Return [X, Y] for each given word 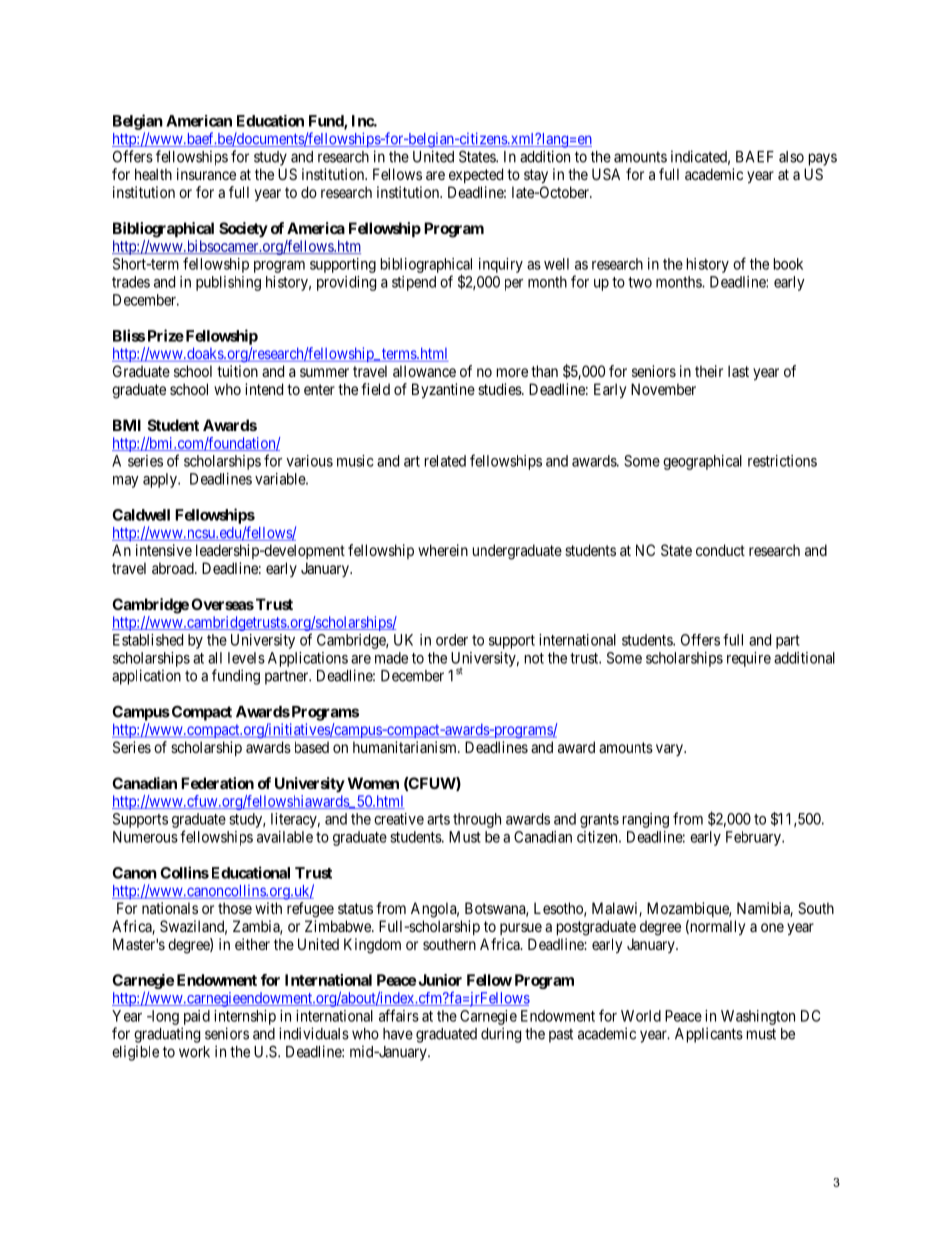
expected [476, 175]
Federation [217, 783]
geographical [702, 462]
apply [161, 480]
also [791, 157]
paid [197, 1017]
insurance [206, 174]
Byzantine [443, 391]
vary [670, 750]
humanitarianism [406, 747]
